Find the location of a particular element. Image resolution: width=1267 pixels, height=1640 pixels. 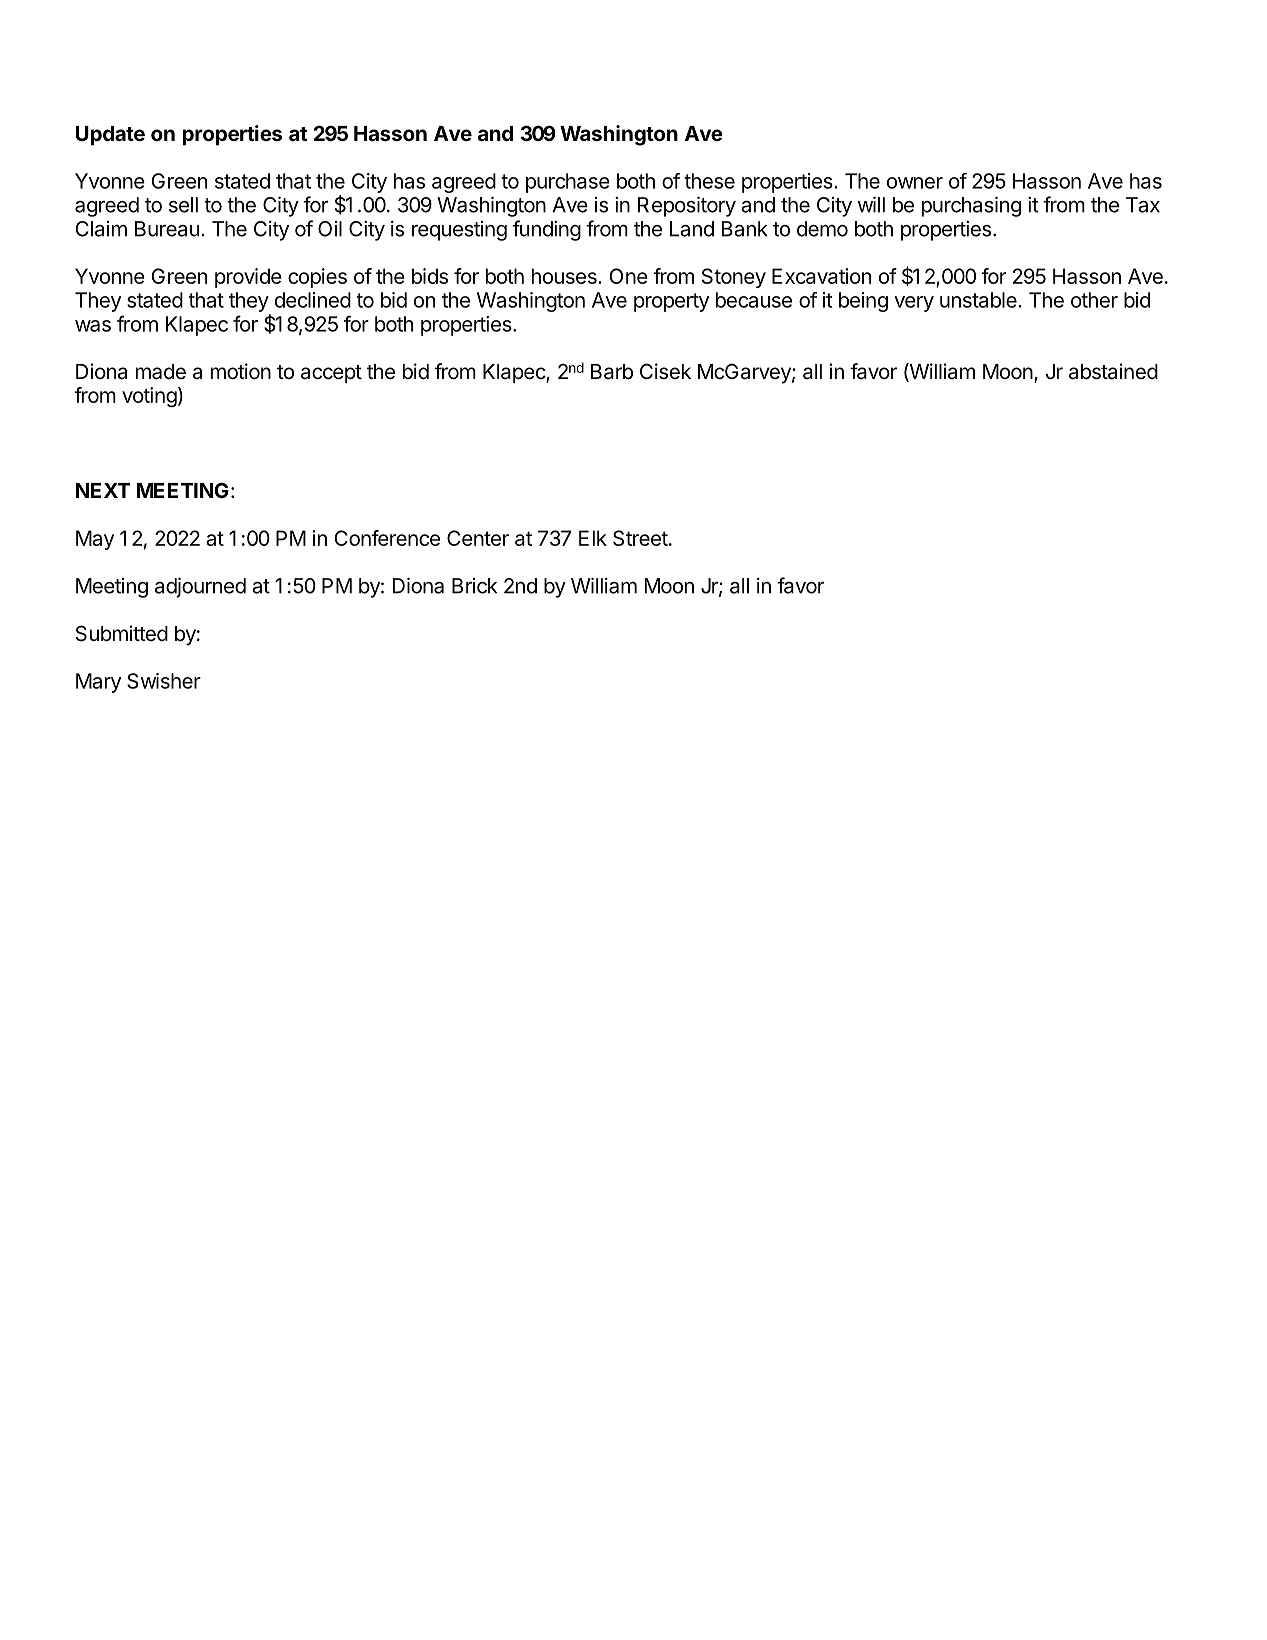

declined is located at coordinates (313, 300).
